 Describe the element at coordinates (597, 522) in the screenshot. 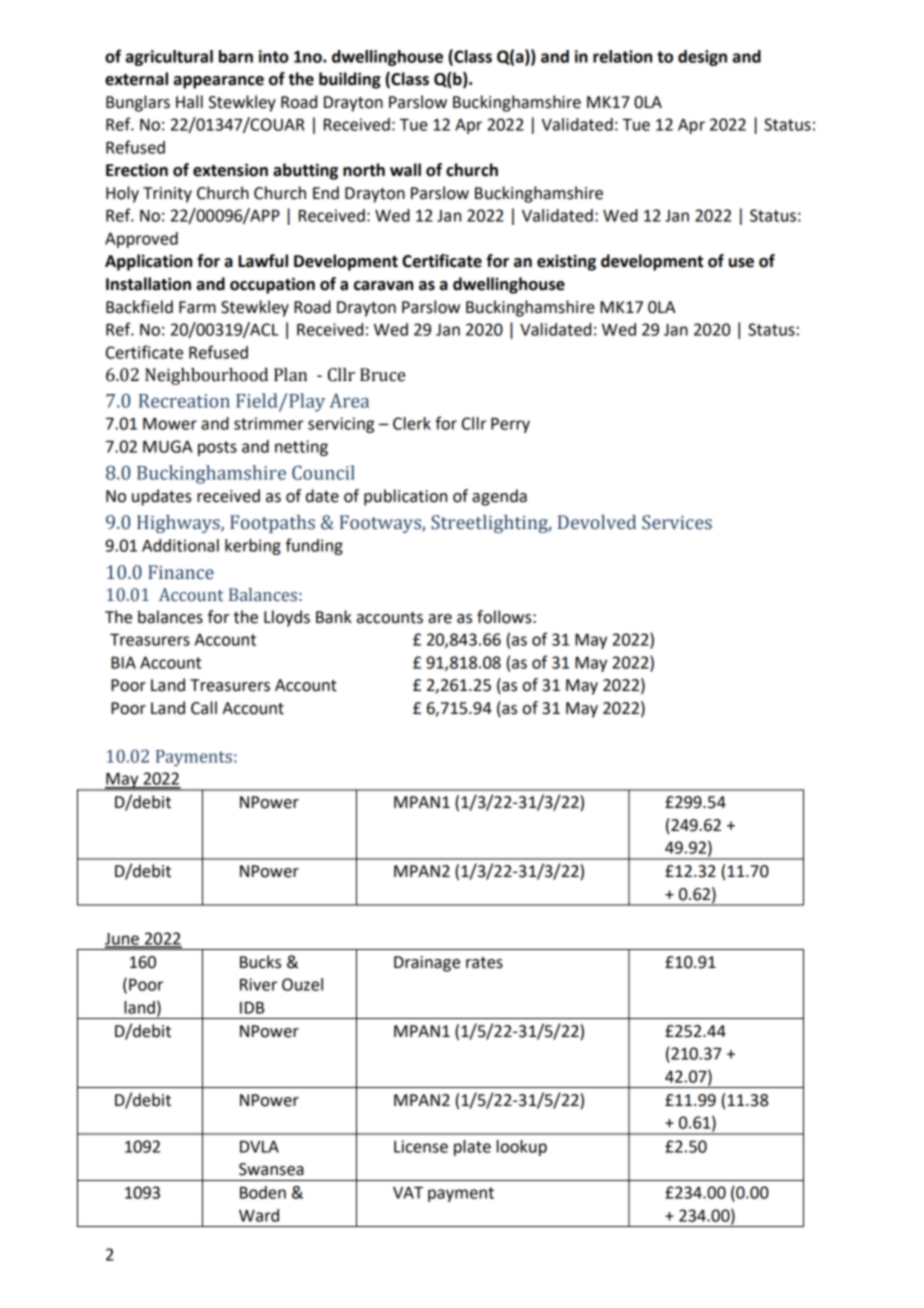

I see `Devolved` at that location.
